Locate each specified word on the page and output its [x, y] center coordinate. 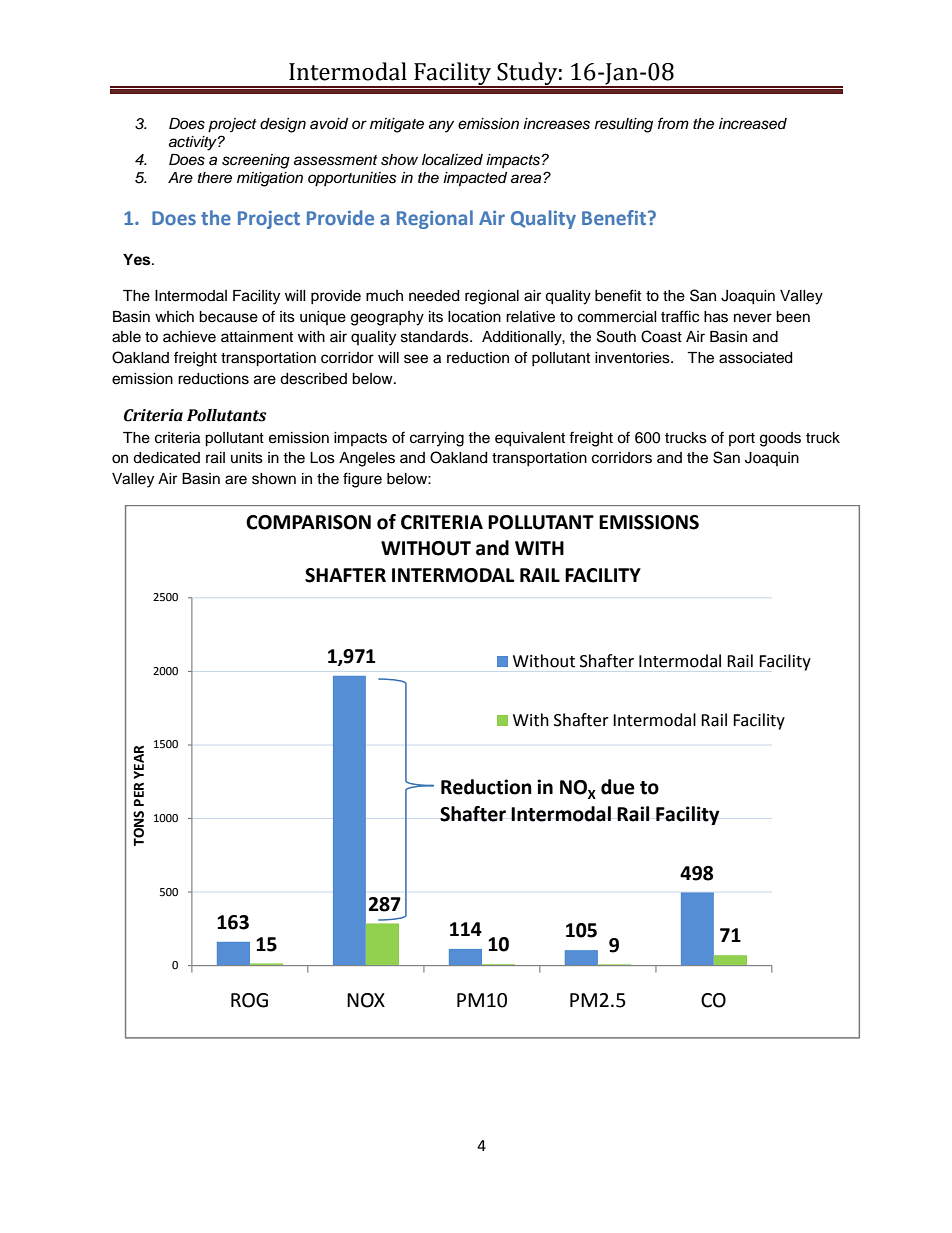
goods [780, 439]
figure [362, 480]
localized [452, 160]
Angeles [367, 459]
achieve [189, 337]
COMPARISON [308, 522]
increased [753, 124]
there [215, 178]
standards [436, 337]
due [618, 787]
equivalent [530, 439]
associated [755, 358]
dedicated [166, 458]
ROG [249, 1000]
